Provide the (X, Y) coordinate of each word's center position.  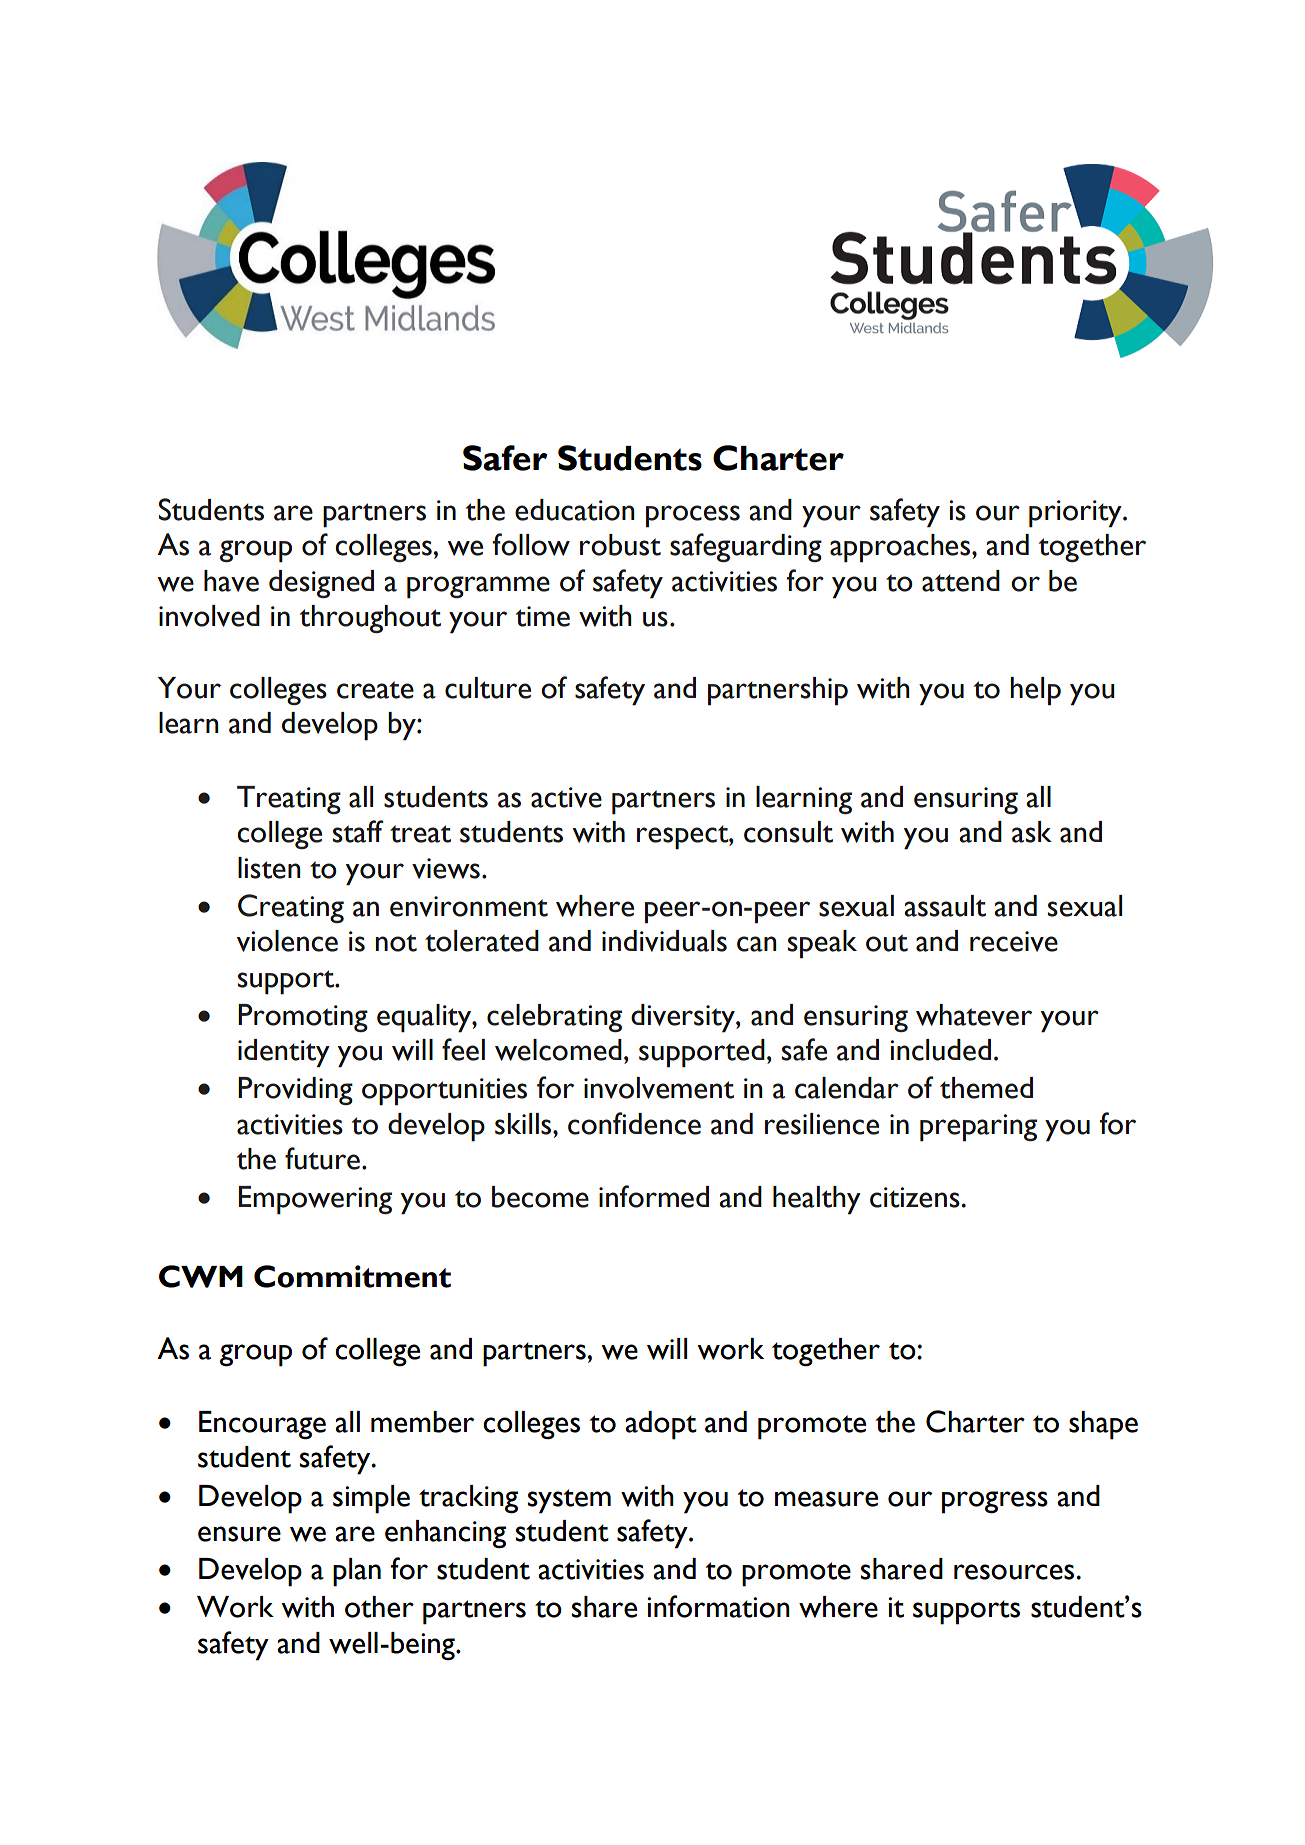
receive (1014, 941)
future (322, 1158)
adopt (661, 1425)
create (375, 690)
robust (620, 545)
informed (654, 1196)
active (566, 797)
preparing (978, 1128)
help (1035, 691)
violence (287, 941)
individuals (664, 941)
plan (357, 1572)
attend (961, 581)
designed (321, 584)
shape (1103, 1425)
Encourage (262, 1425)
